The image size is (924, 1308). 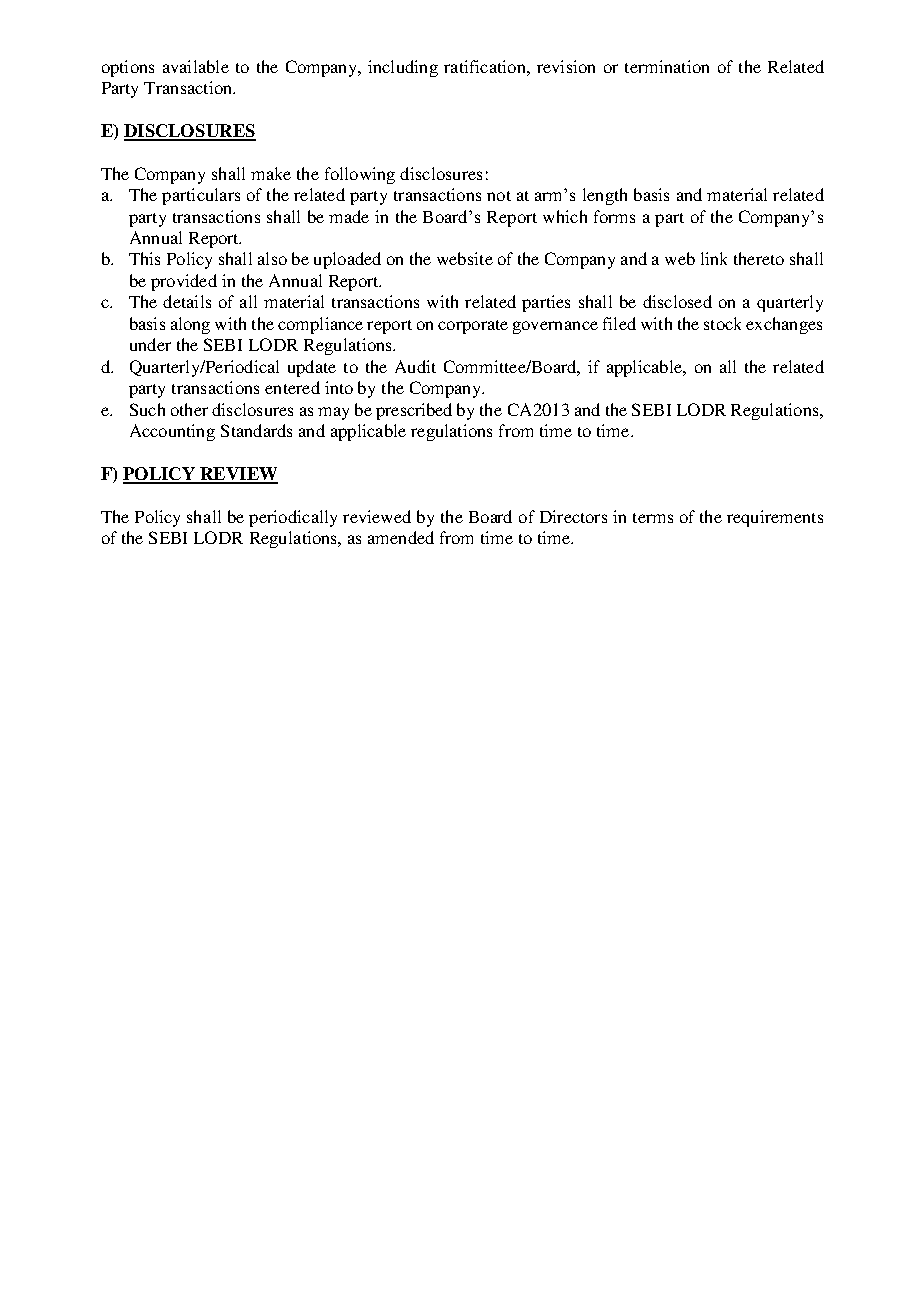 I want to click on details, so click(x=187, y=301).
